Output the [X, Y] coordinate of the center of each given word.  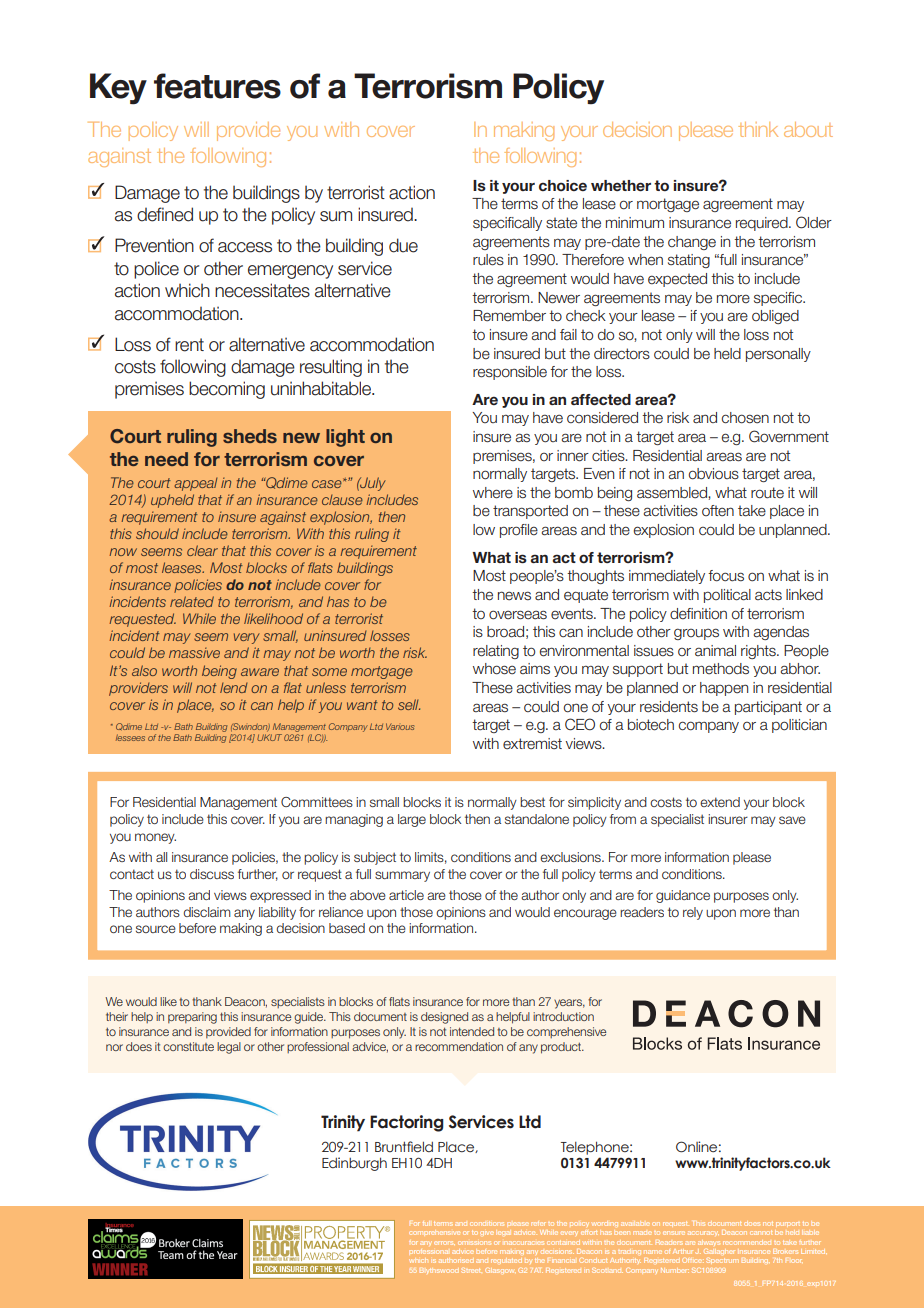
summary [402, 876]
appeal [195, 484]
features [217, 86]
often [718, 511]
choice [563, 185]
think [758, 129]
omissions [475, 1243]
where [493, 493]
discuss [212, 874]
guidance [683, 896]
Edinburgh [354, 1164]
